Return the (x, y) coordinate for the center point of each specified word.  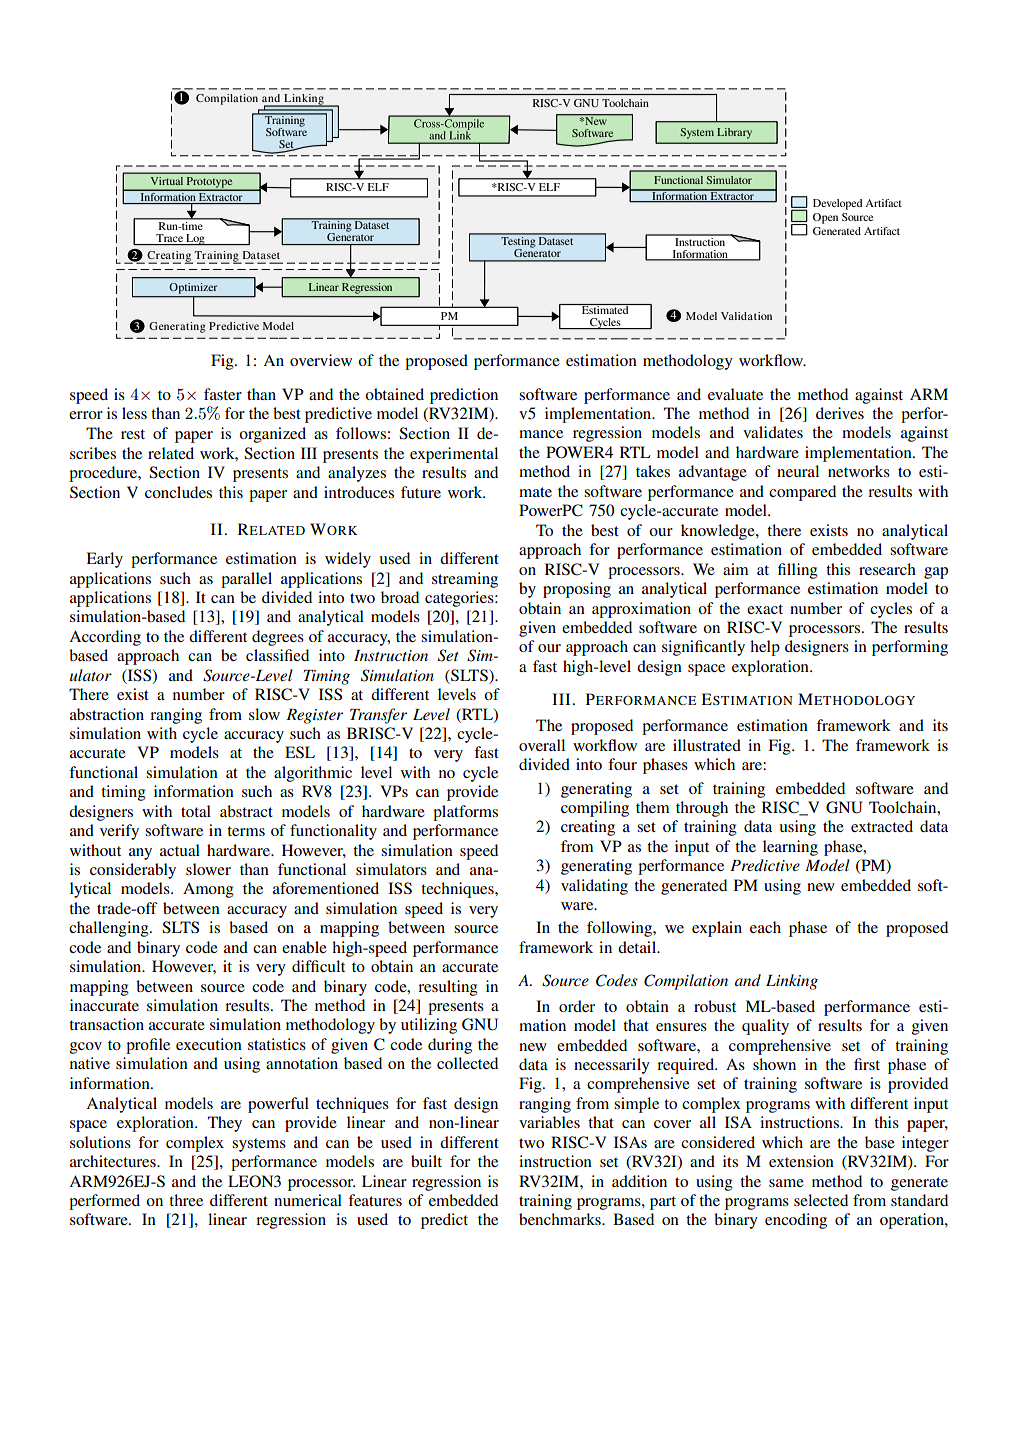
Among (208, 890)
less (134, 413)
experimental (454, 455)
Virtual (167, 181)
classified (277, 655)
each (765, 927)
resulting (448, 988)
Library (734, 133)
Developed (837, 204)
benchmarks (561, 1219)
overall (542, 745)
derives (840, 413)
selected (821, 1200)
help (765, 648)
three (186, 1200)
